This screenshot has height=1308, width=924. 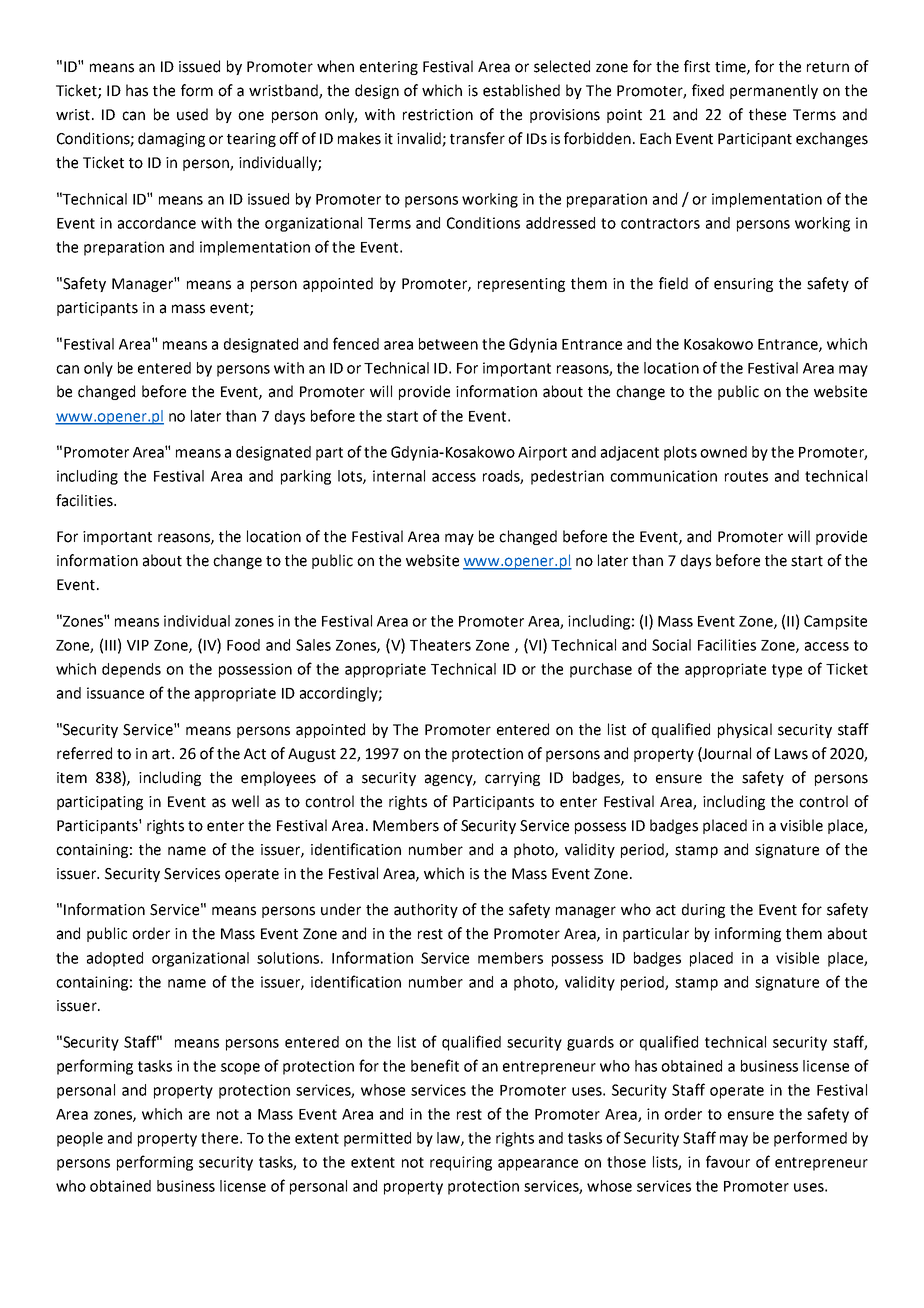 I want to click on VIP, so click(x=138, y=645).
